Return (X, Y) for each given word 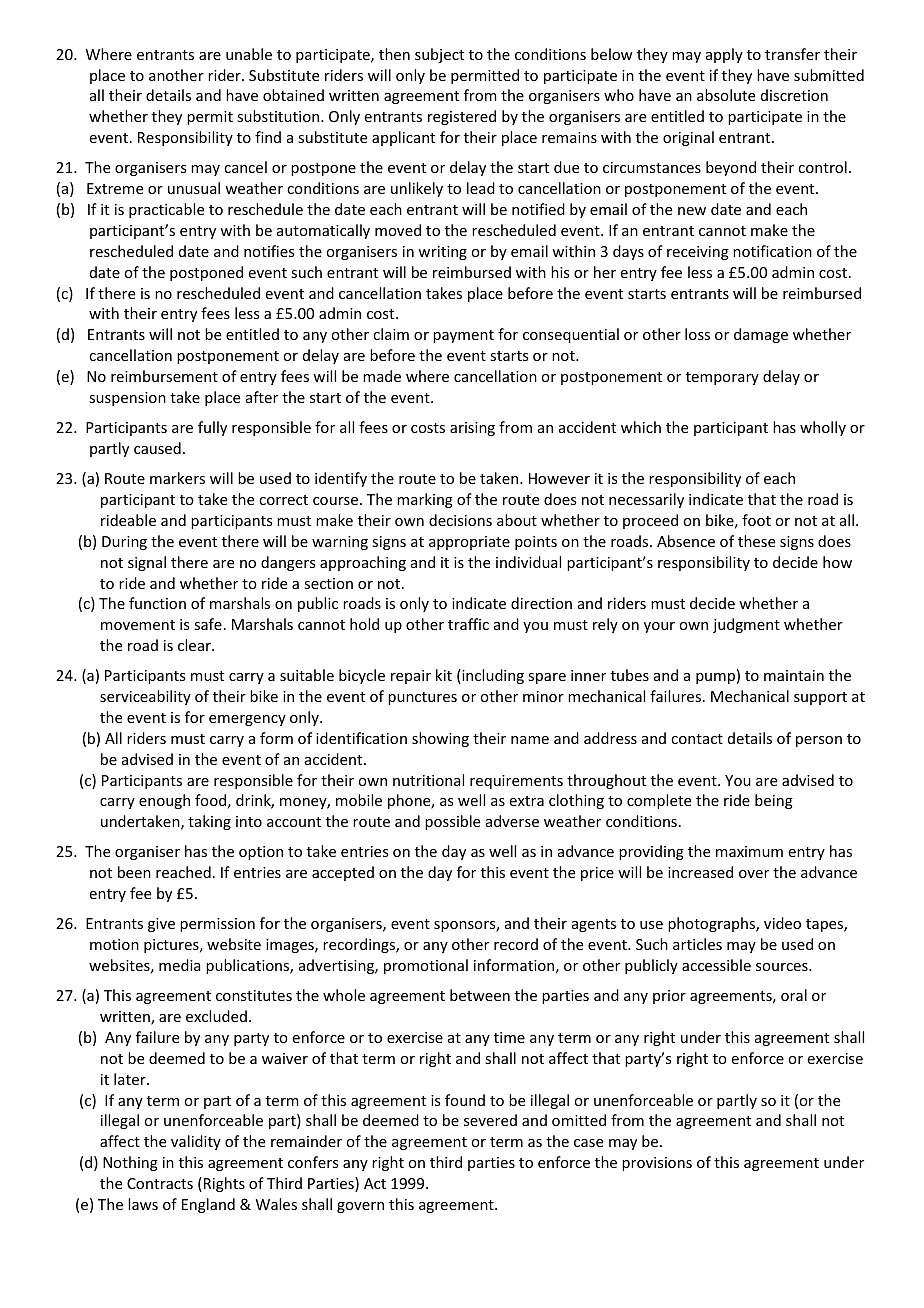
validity (196, 1142)
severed (490, 1120)
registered (462, 117)
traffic (468, 624)
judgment (746, 625)
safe (208, 624)
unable (249, 54)
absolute (726, 95)
